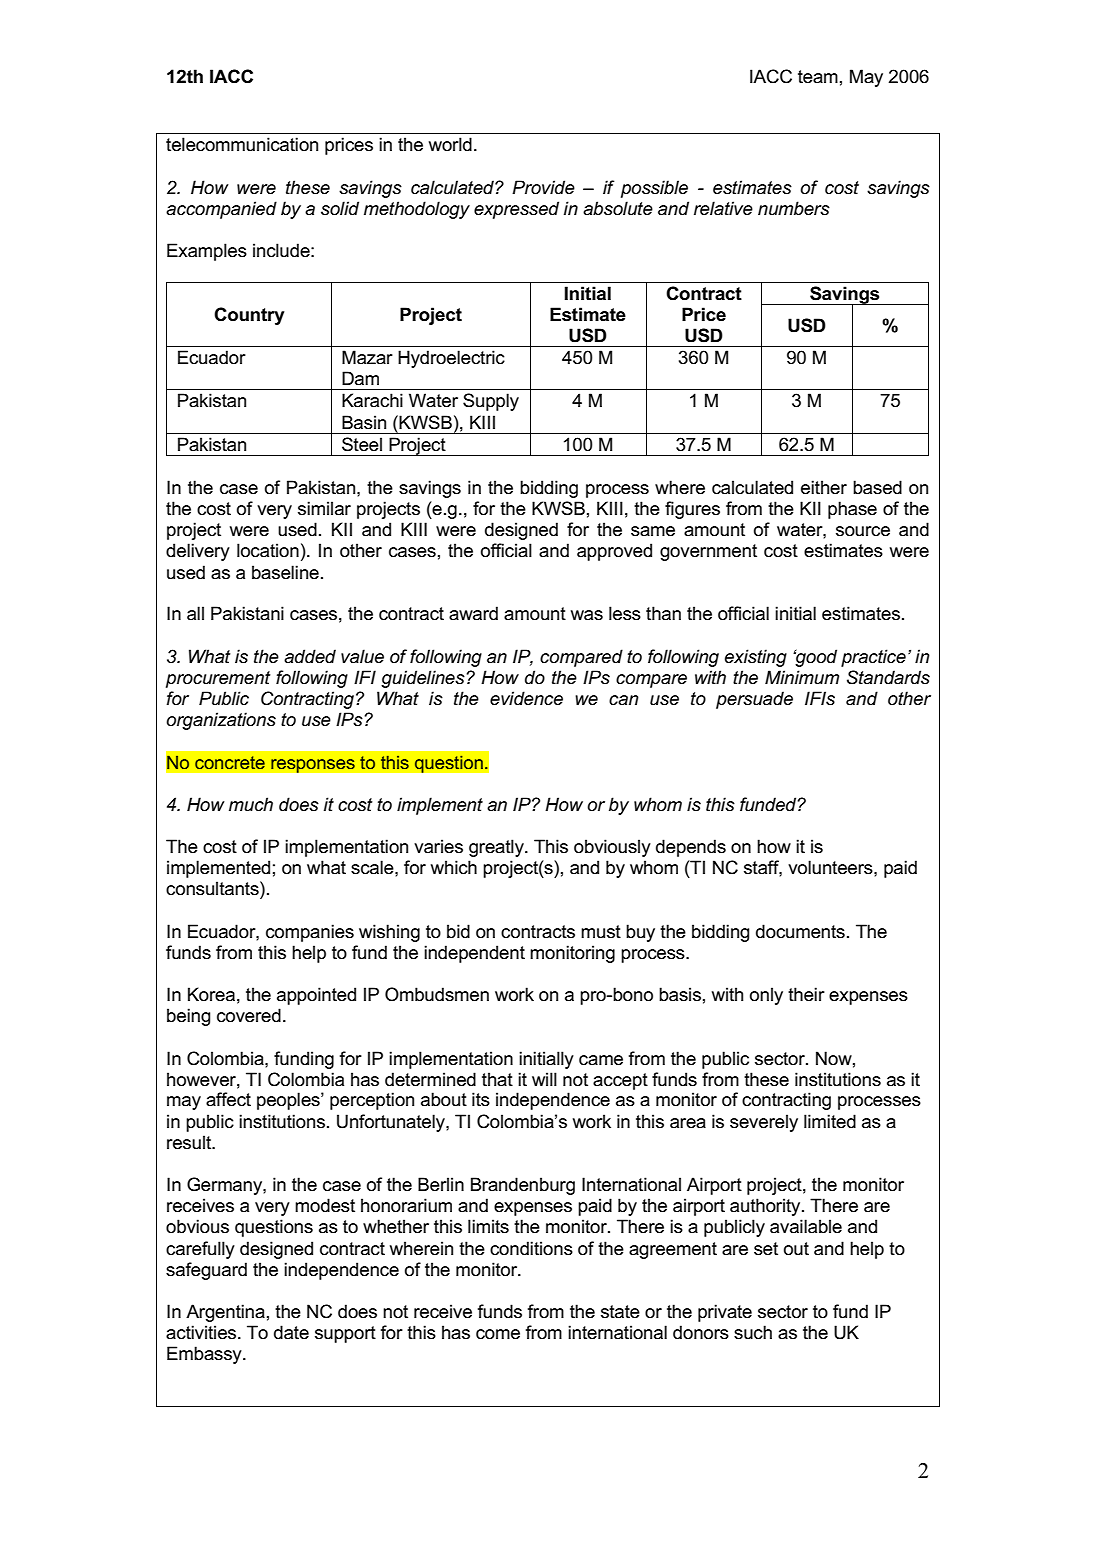 This document has height=1547, width=1094. I want to click on team, so click(818, 77).
